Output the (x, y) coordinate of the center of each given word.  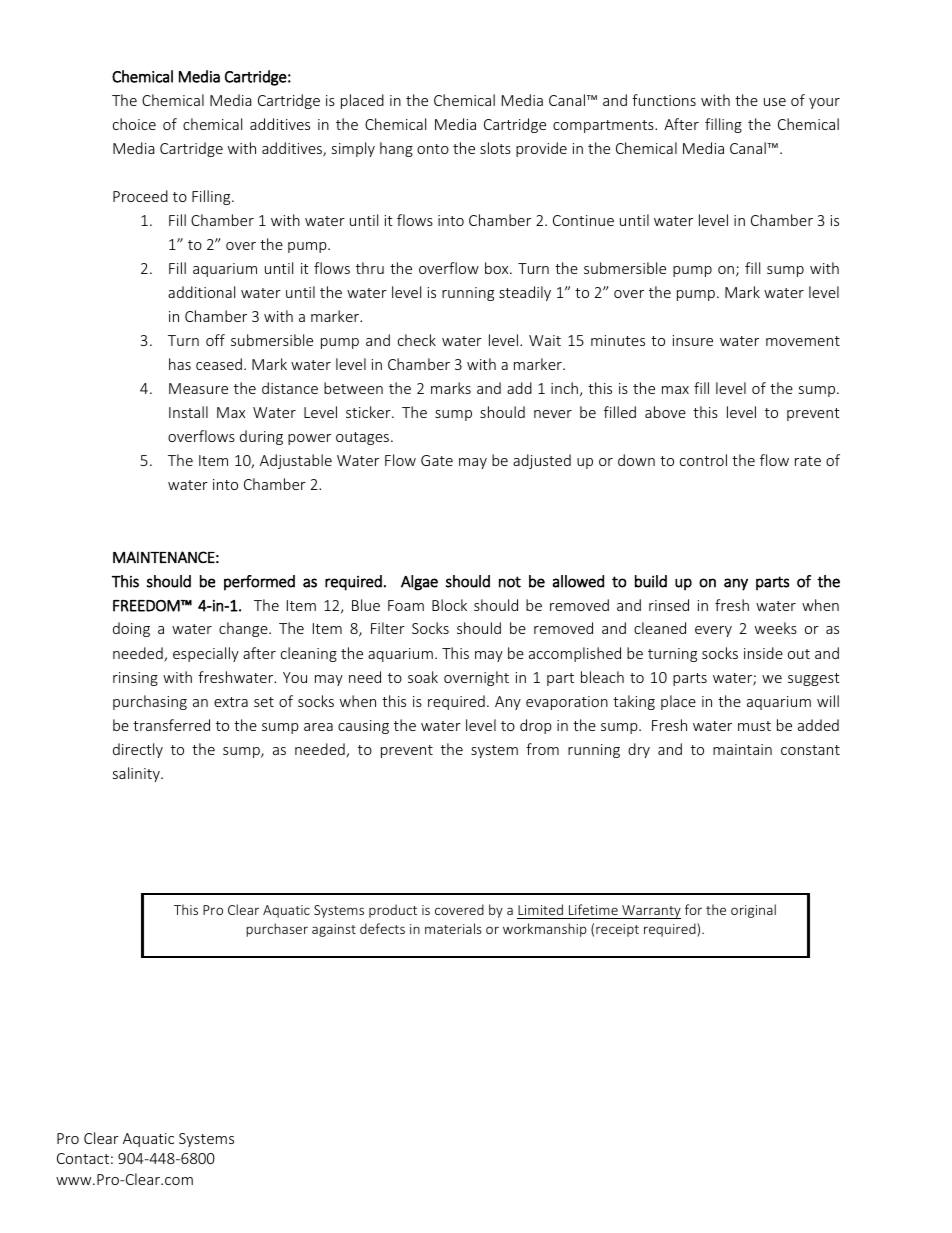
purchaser (277, 930)
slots (495, 148)
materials (453, 928)
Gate (437, 460)
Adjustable (296, 461)
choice (134, 124)
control (703, 460)
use (775, 102)
